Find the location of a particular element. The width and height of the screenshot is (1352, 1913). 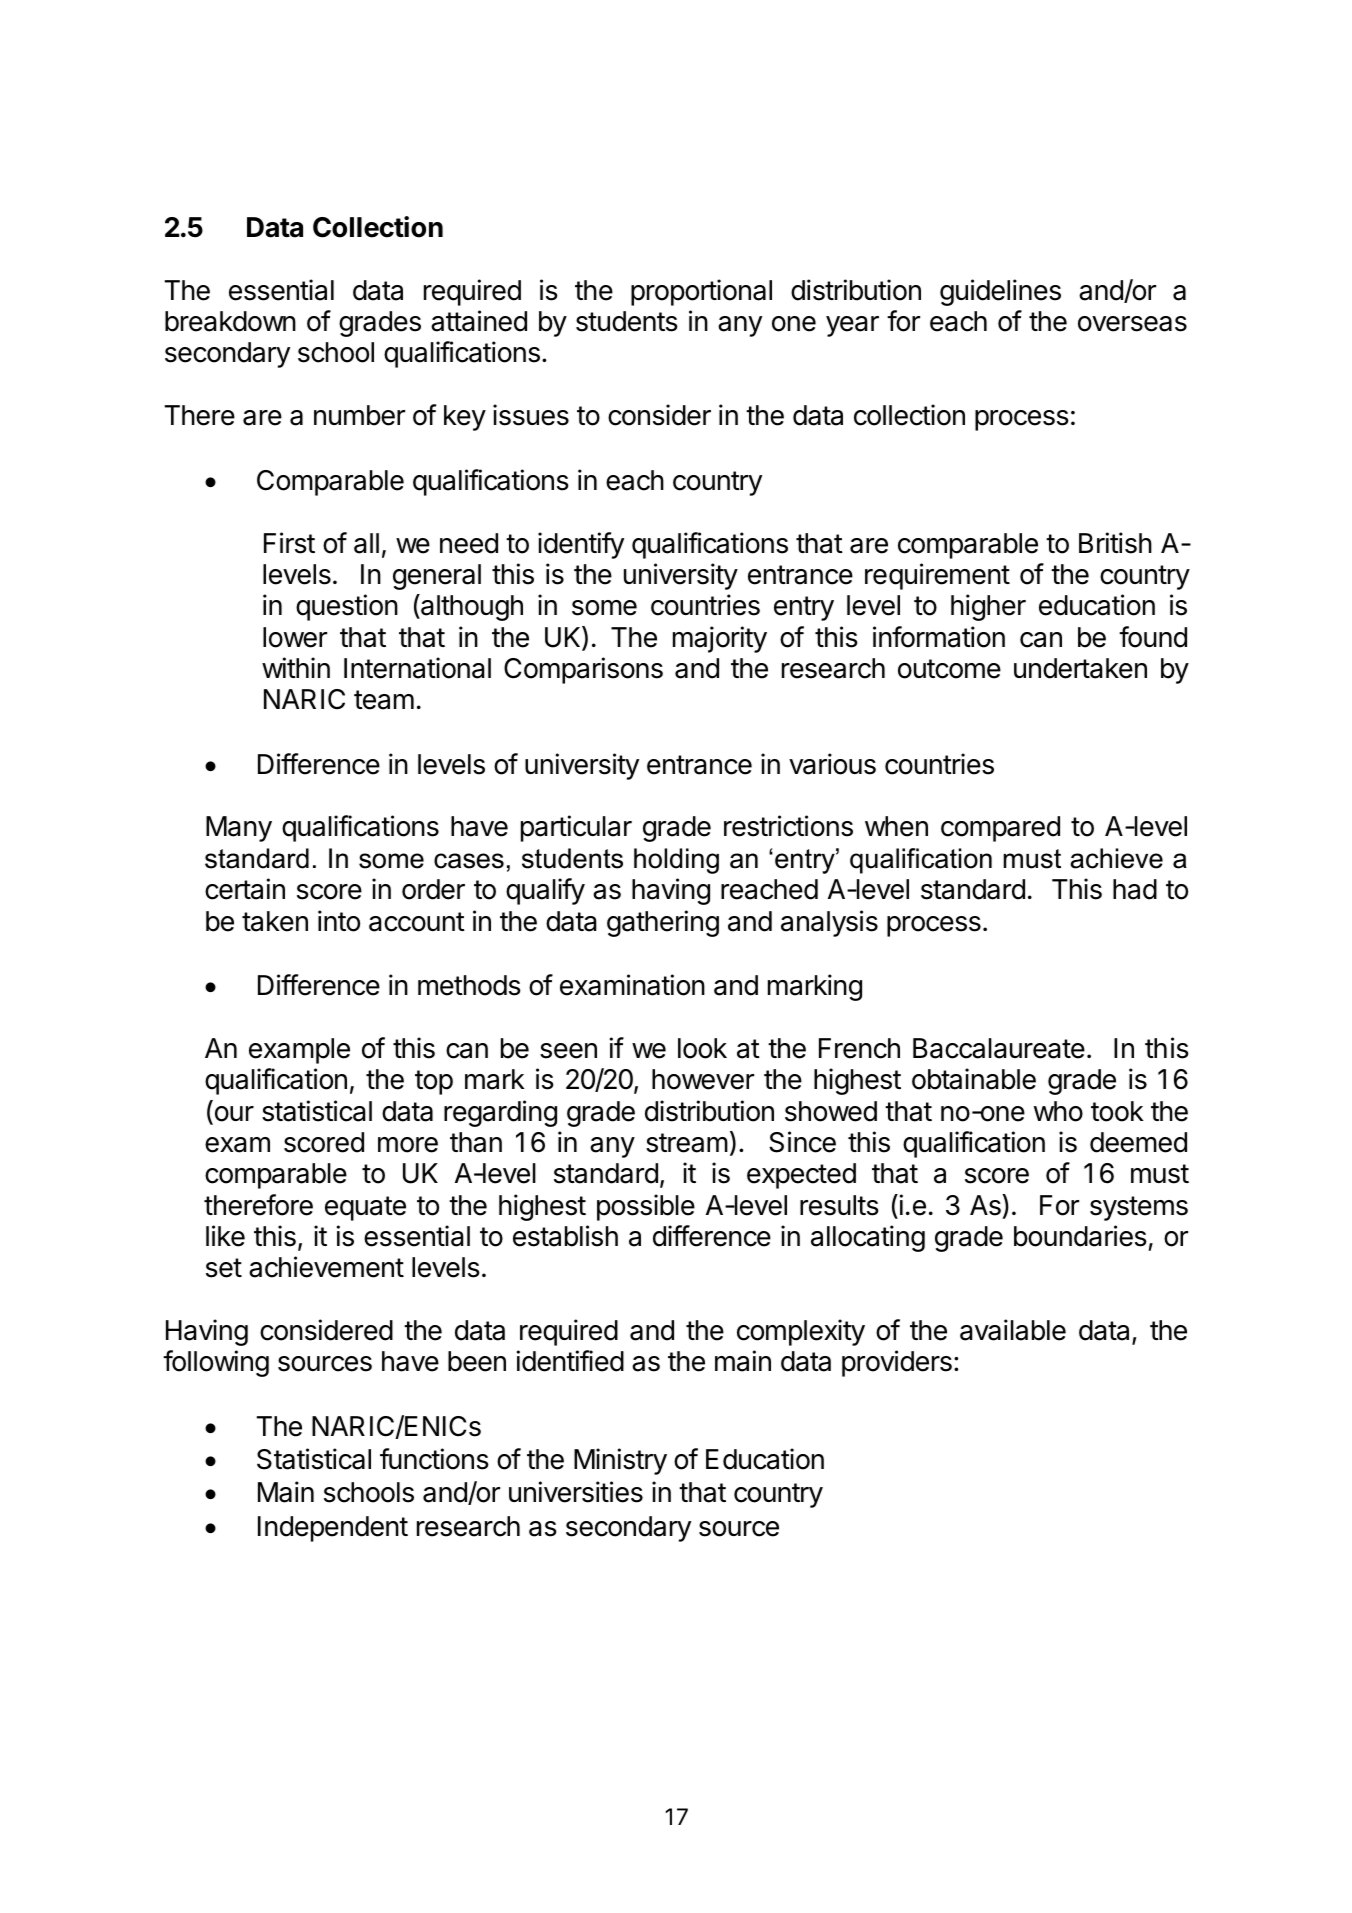

Independent is located at coordinates (333, 1529).
